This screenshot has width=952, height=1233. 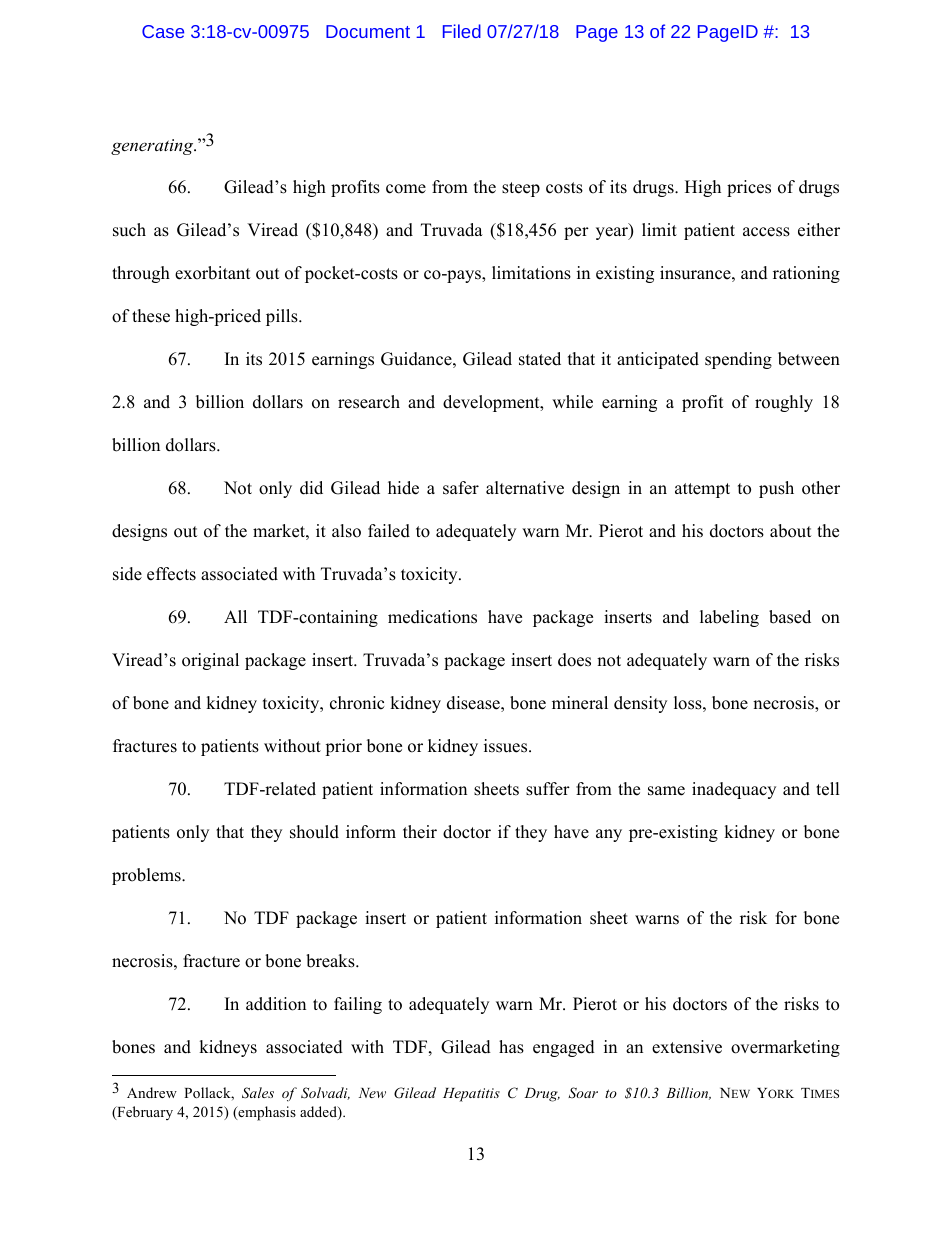 I want to click on about, so click(x=791, y=531).
